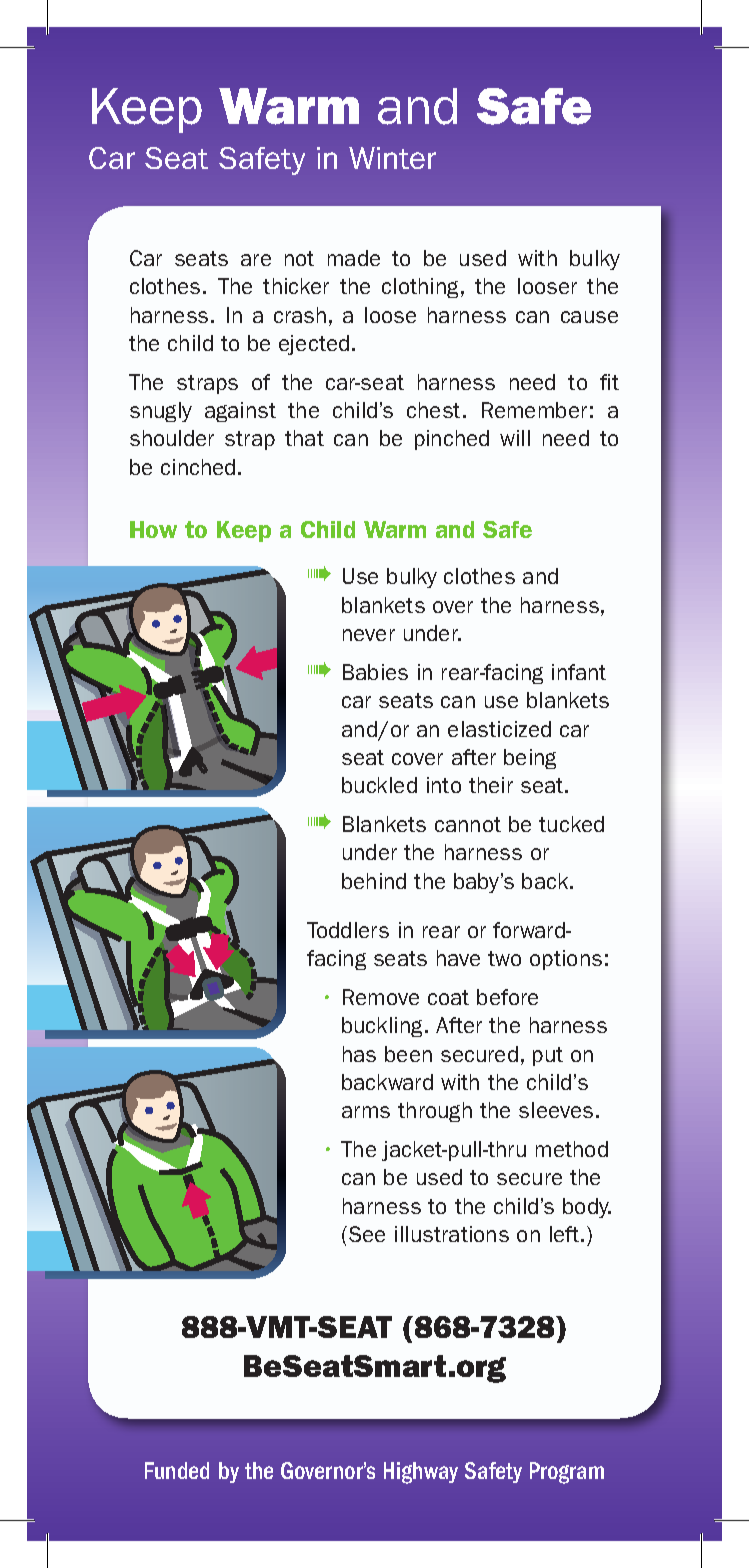  What do you see at coordinates (589, 317) in the screenshot?
I see `cause` at bounding box center [589, 317].
